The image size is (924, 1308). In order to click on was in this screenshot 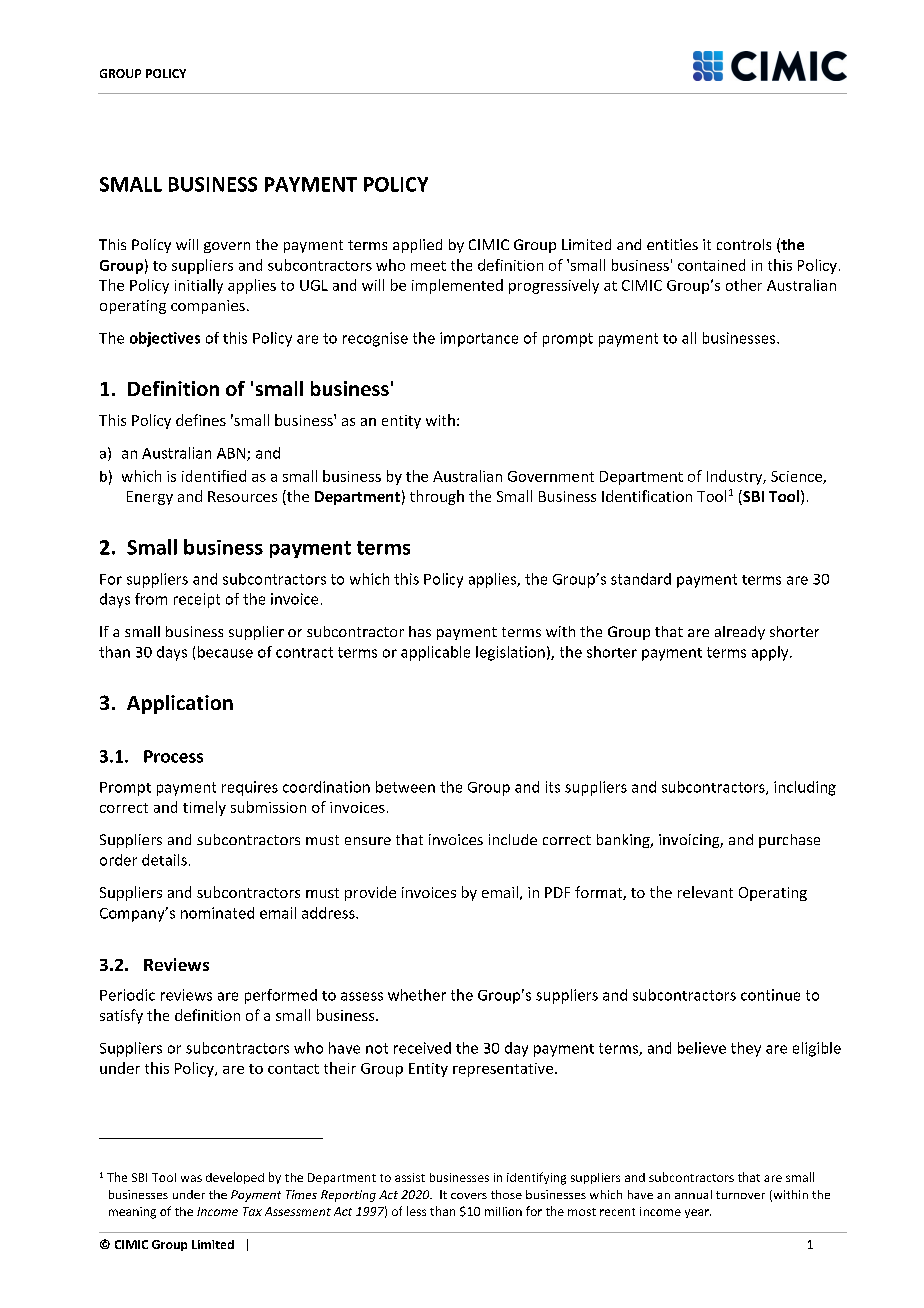, I will do `click(191, 1178)`.
